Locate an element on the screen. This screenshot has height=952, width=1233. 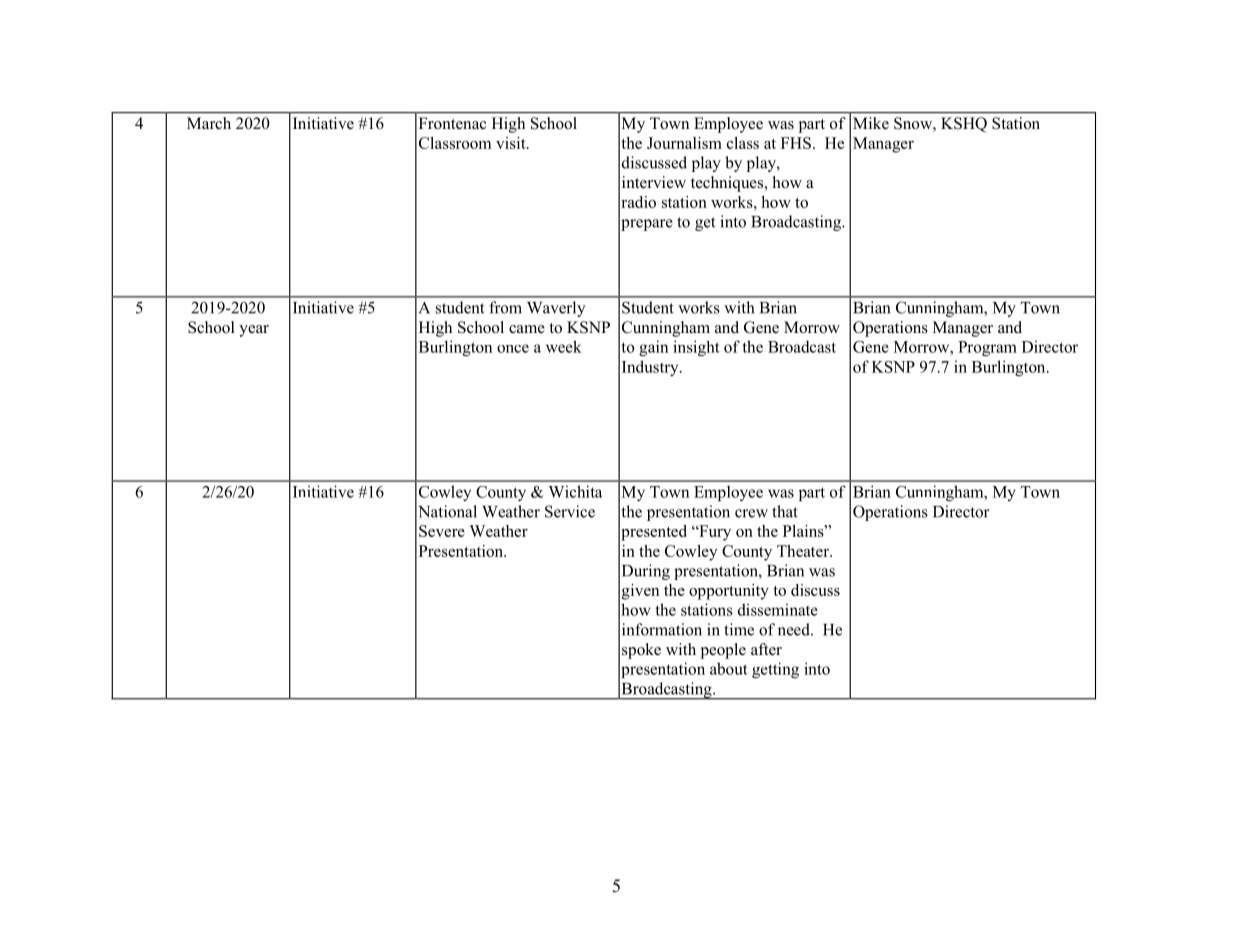
people is located at coordinates (723, 651).
